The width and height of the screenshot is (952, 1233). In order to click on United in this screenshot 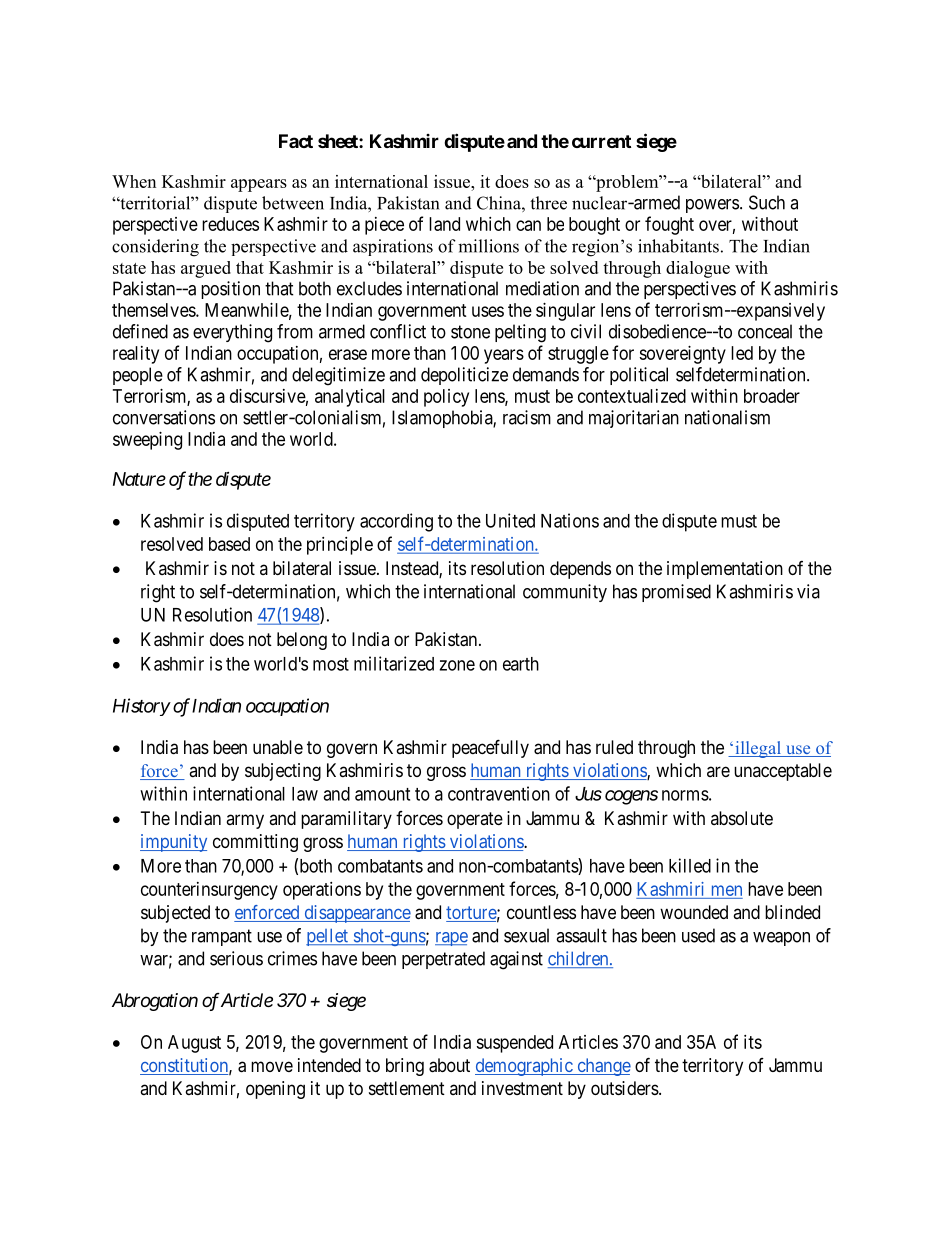, I will do `click(510, 520)`.
